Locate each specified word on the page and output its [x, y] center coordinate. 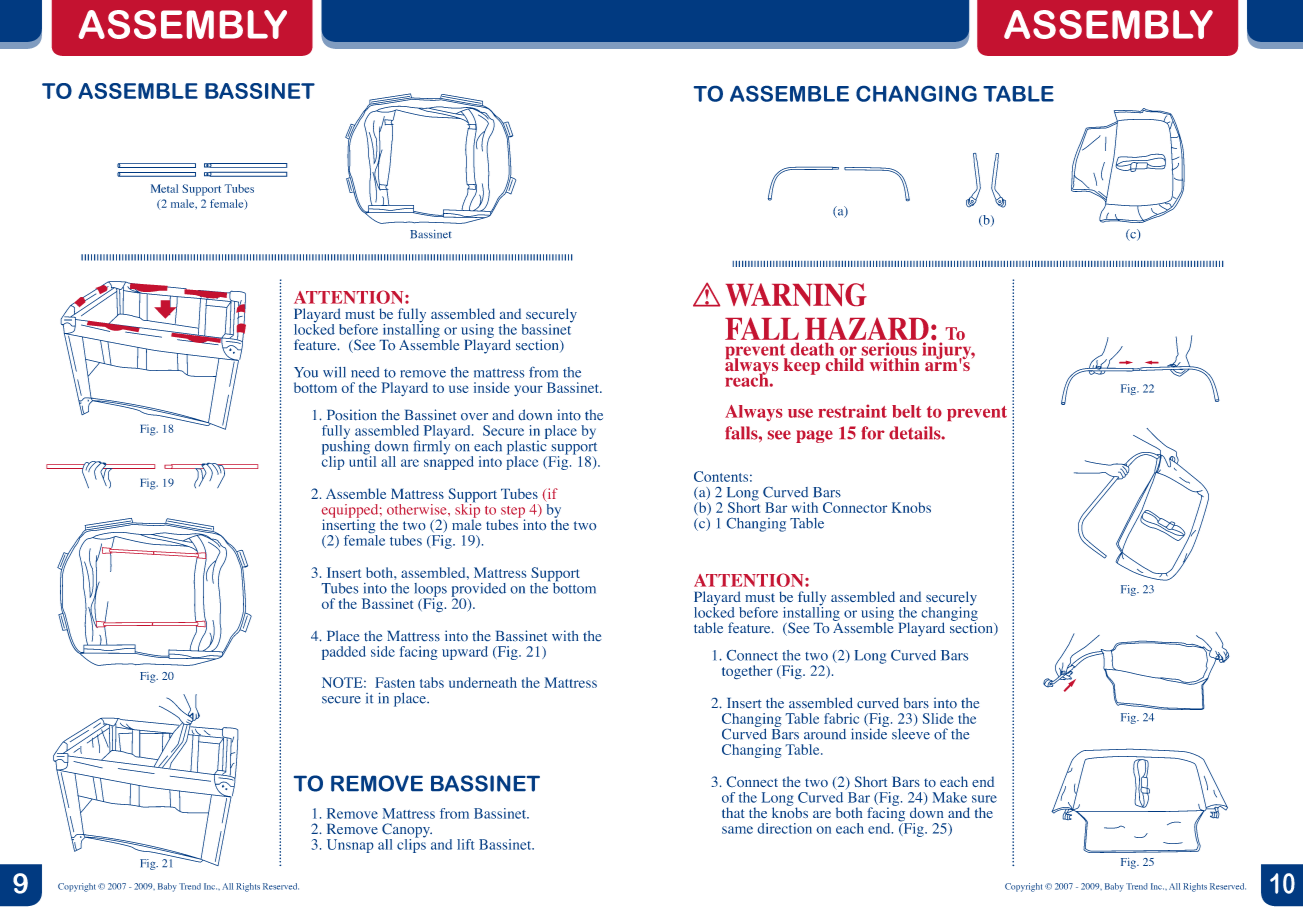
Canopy [407, 831]
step [512, 513]
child [845, 364]
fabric [841, 718]
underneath [483, 682]
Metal [164, 188]
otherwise [418, 509]
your [528, 391]
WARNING [796, 294]
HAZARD [867, 328]
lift [465, 844]
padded [344, 653]
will [334, 372]
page [814, 436]
